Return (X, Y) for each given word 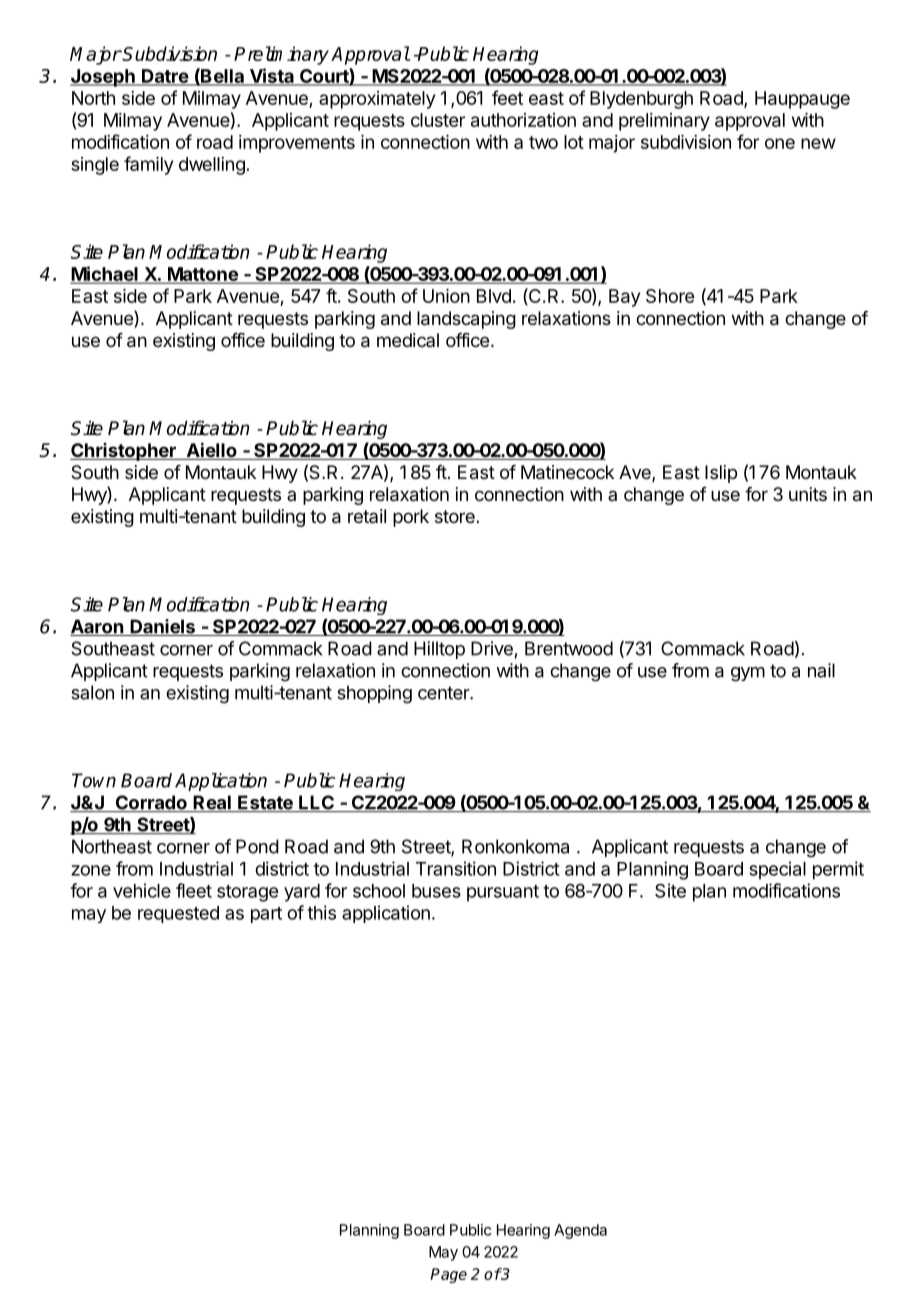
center (444, 693)
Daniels (162, 627)
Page (448, 1275)
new (818, 143)
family (148, 165)
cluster (438, 120)
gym (748, 674)
